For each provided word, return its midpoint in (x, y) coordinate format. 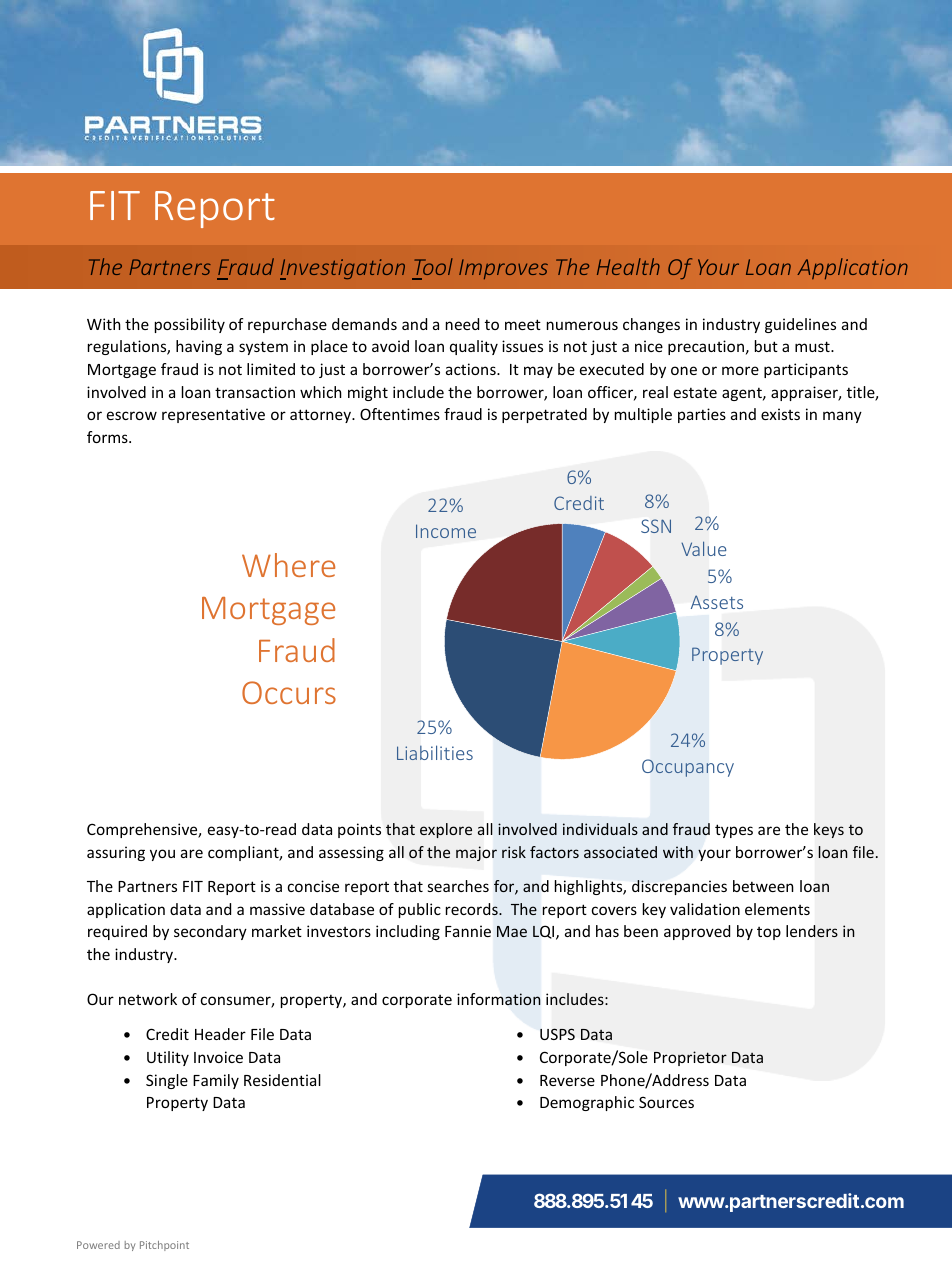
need (462, 324)
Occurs (289, 692)
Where (288, 565)
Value (703, 548)
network (148, 999)
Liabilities (435, 752)
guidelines (800, 325)
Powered (98, 1245)
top (769, 933)
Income (446, 531)
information (499, 999)
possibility (190, 325)
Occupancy (688, 768)
